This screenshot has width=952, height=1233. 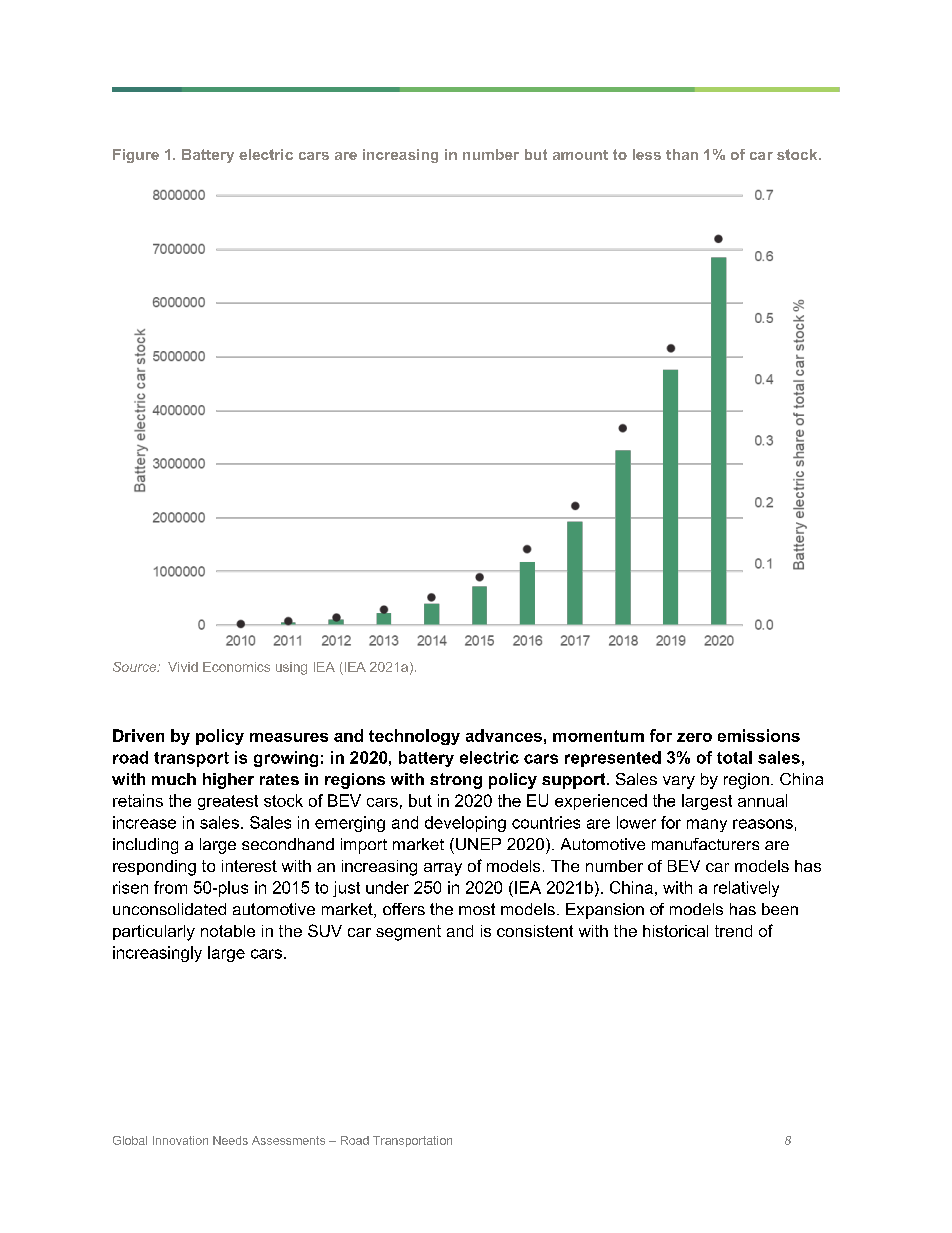 What do you see at coordinates (136, 156) in the screenshot?
I see `Figure` at bounding box center [136, 156].
